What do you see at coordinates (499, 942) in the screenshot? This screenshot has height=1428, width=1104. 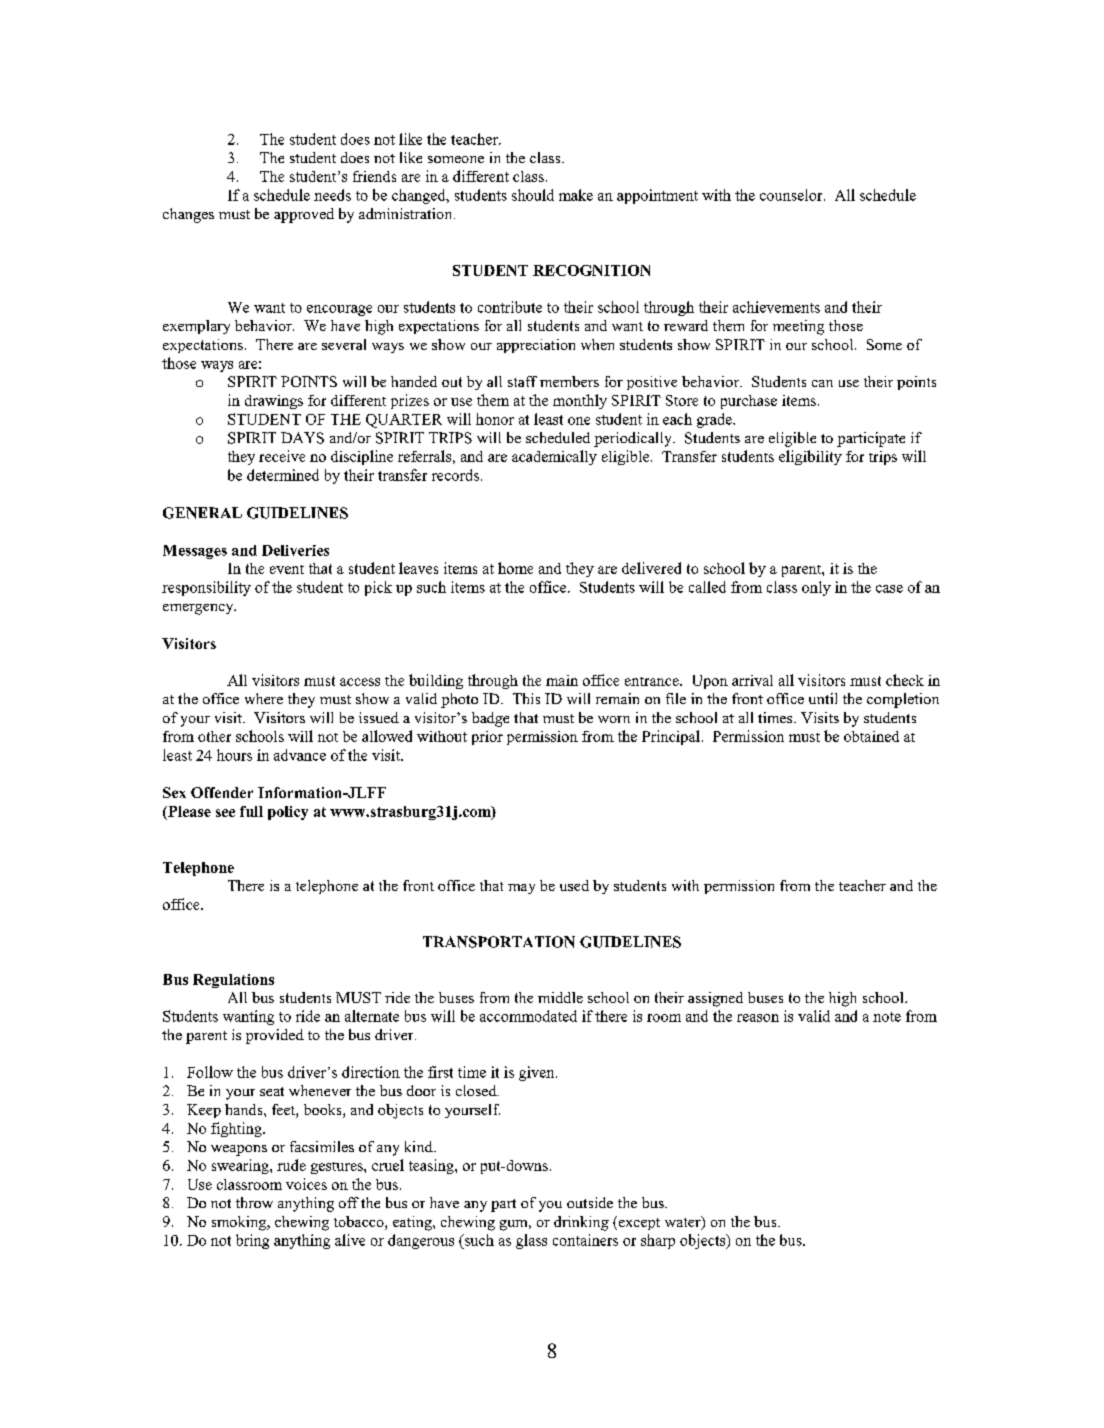 I see `TRANSPORTATION` at bounding box center [499, 942].
